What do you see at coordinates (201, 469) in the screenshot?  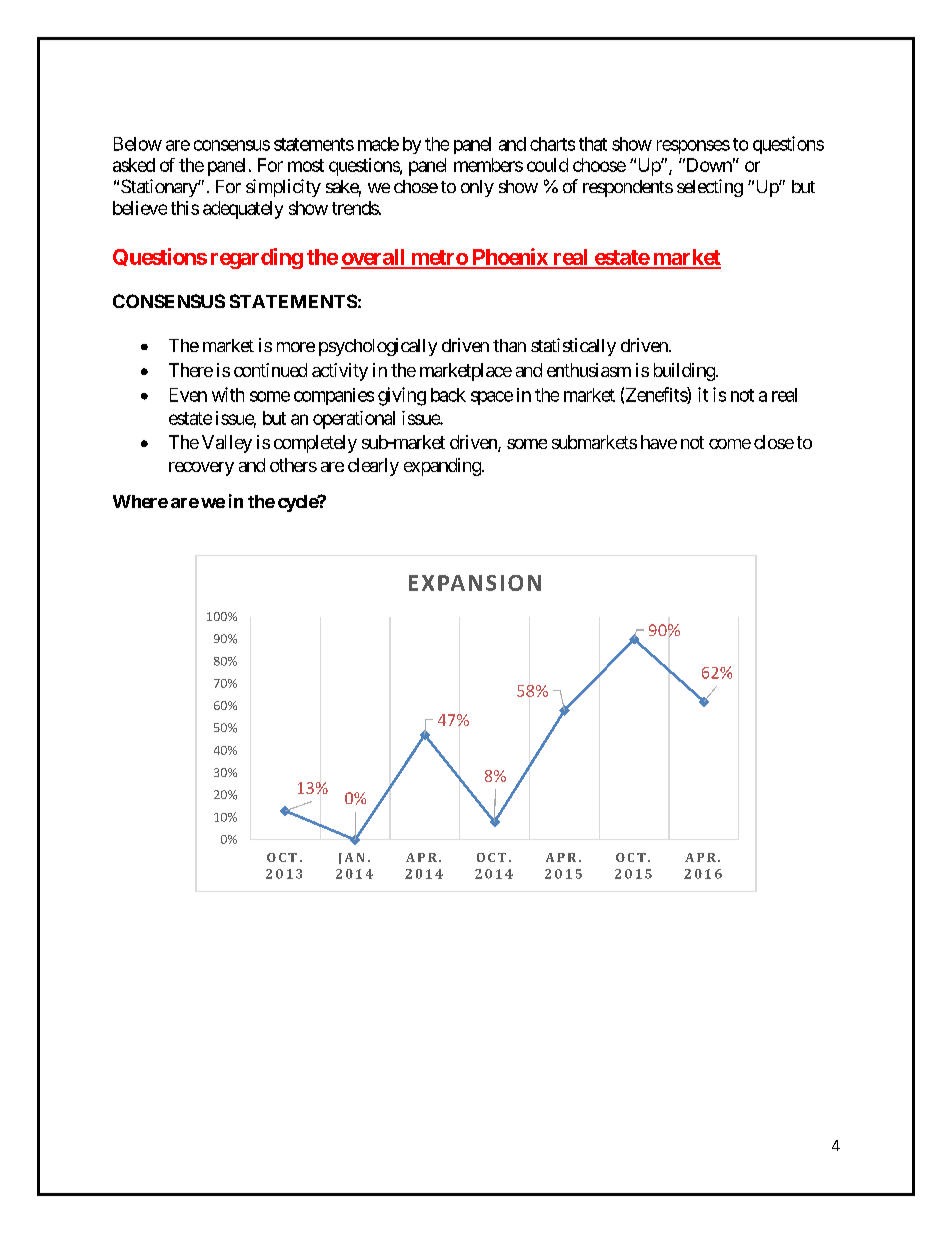 I see `recovery` at bounding box center [201, 469].
